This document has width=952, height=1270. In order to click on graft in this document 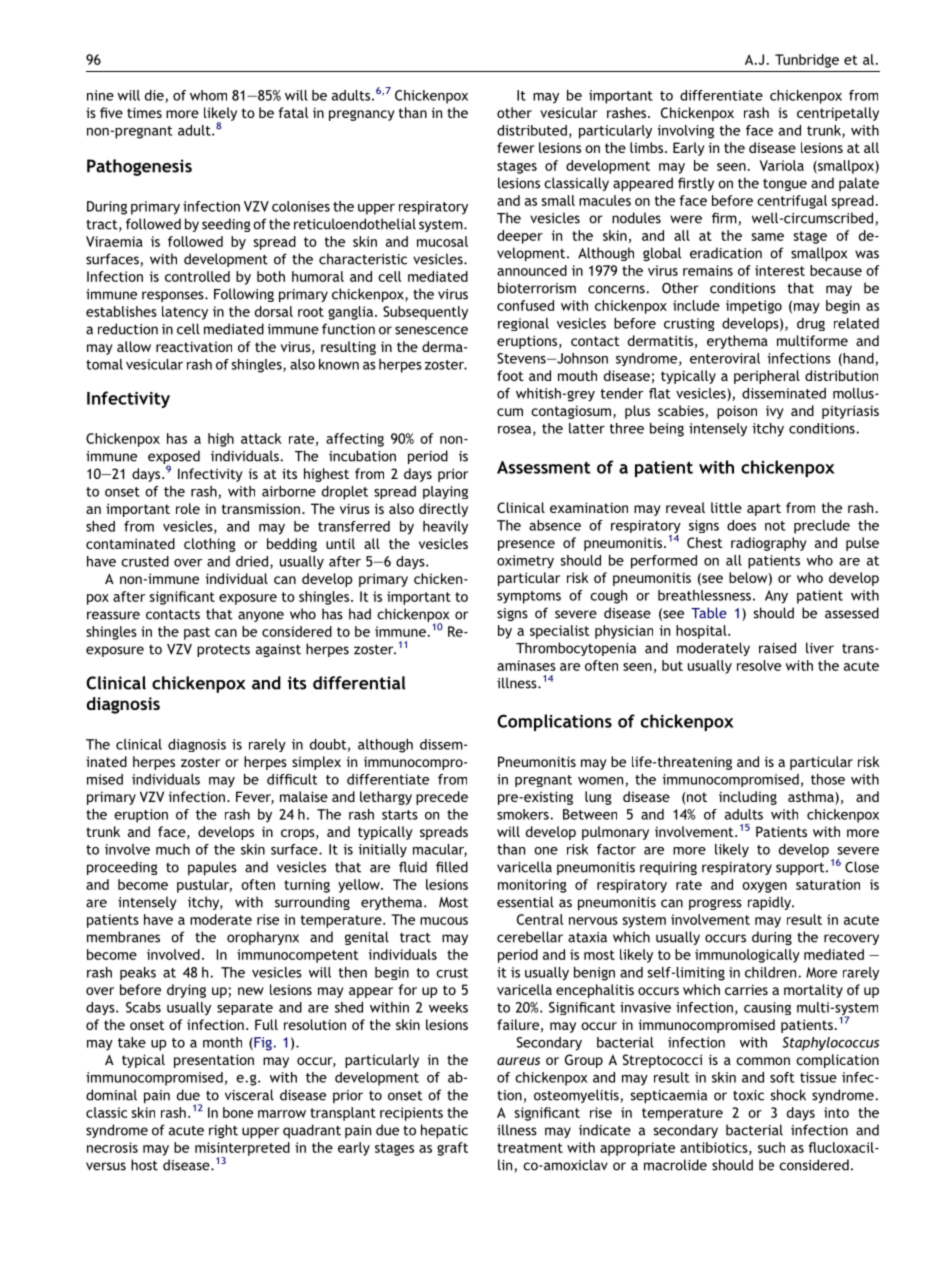, I will do `click(452, 1149)`.
